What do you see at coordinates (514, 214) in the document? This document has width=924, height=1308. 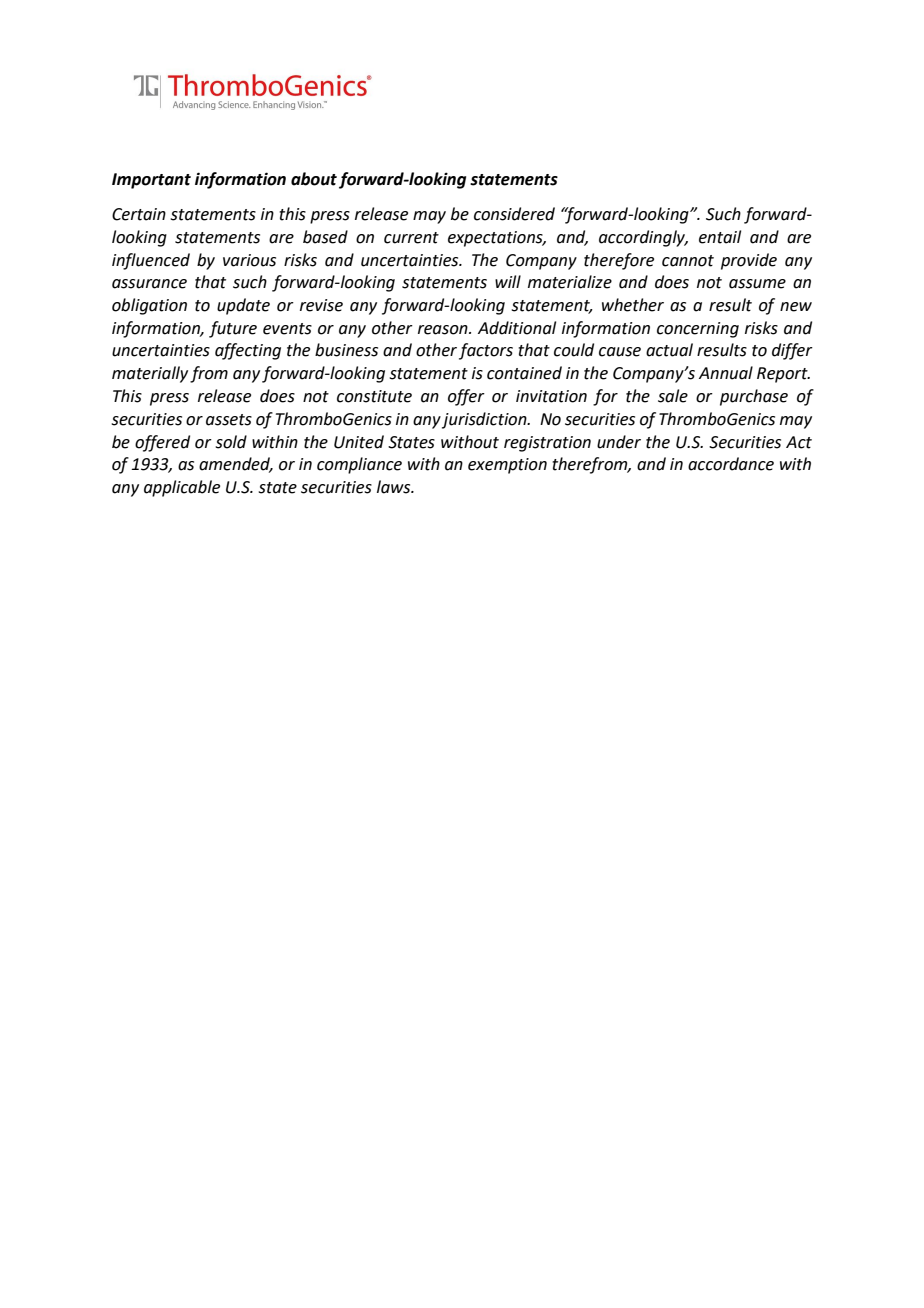 I see `considered` at bounding box center [514, 214].
